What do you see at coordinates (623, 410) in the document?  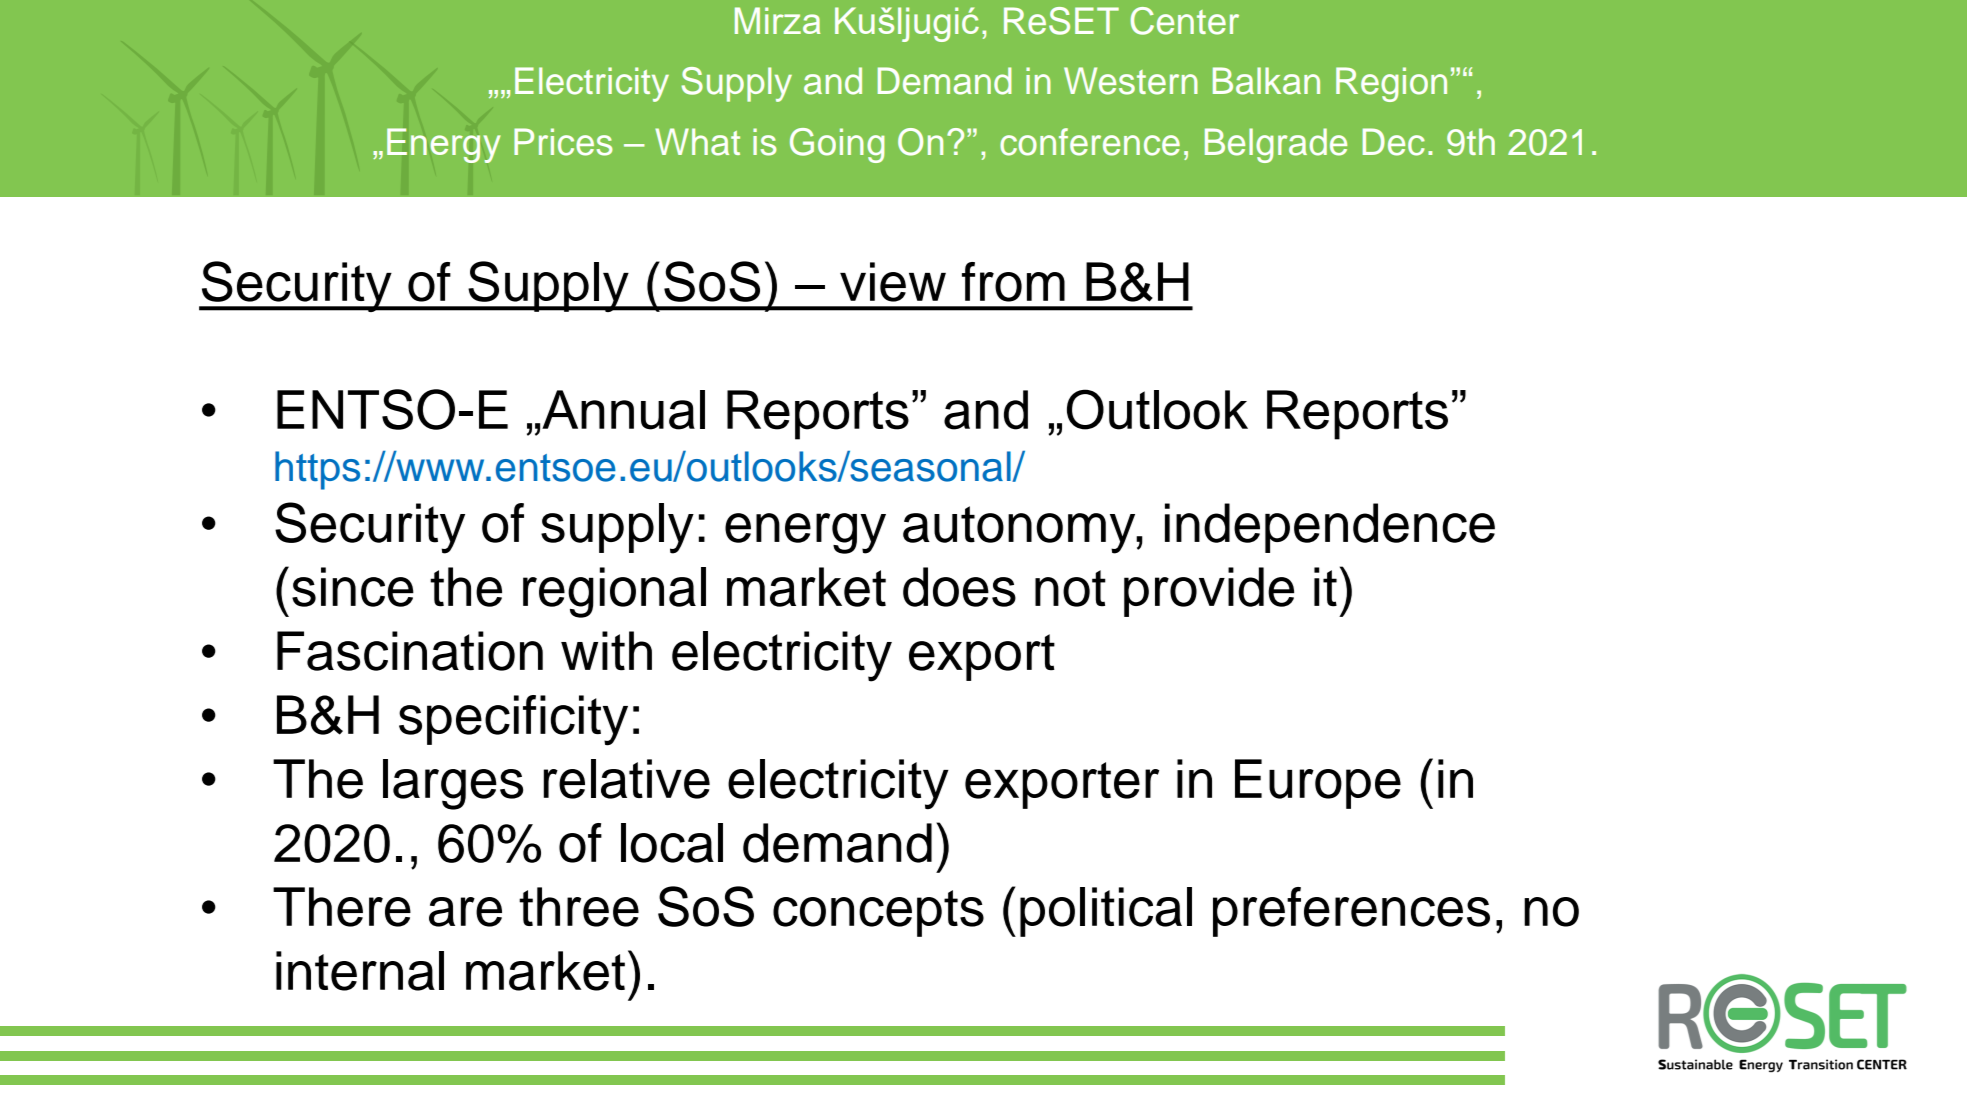 I see `Annual` at bounding box center [623, 410].
